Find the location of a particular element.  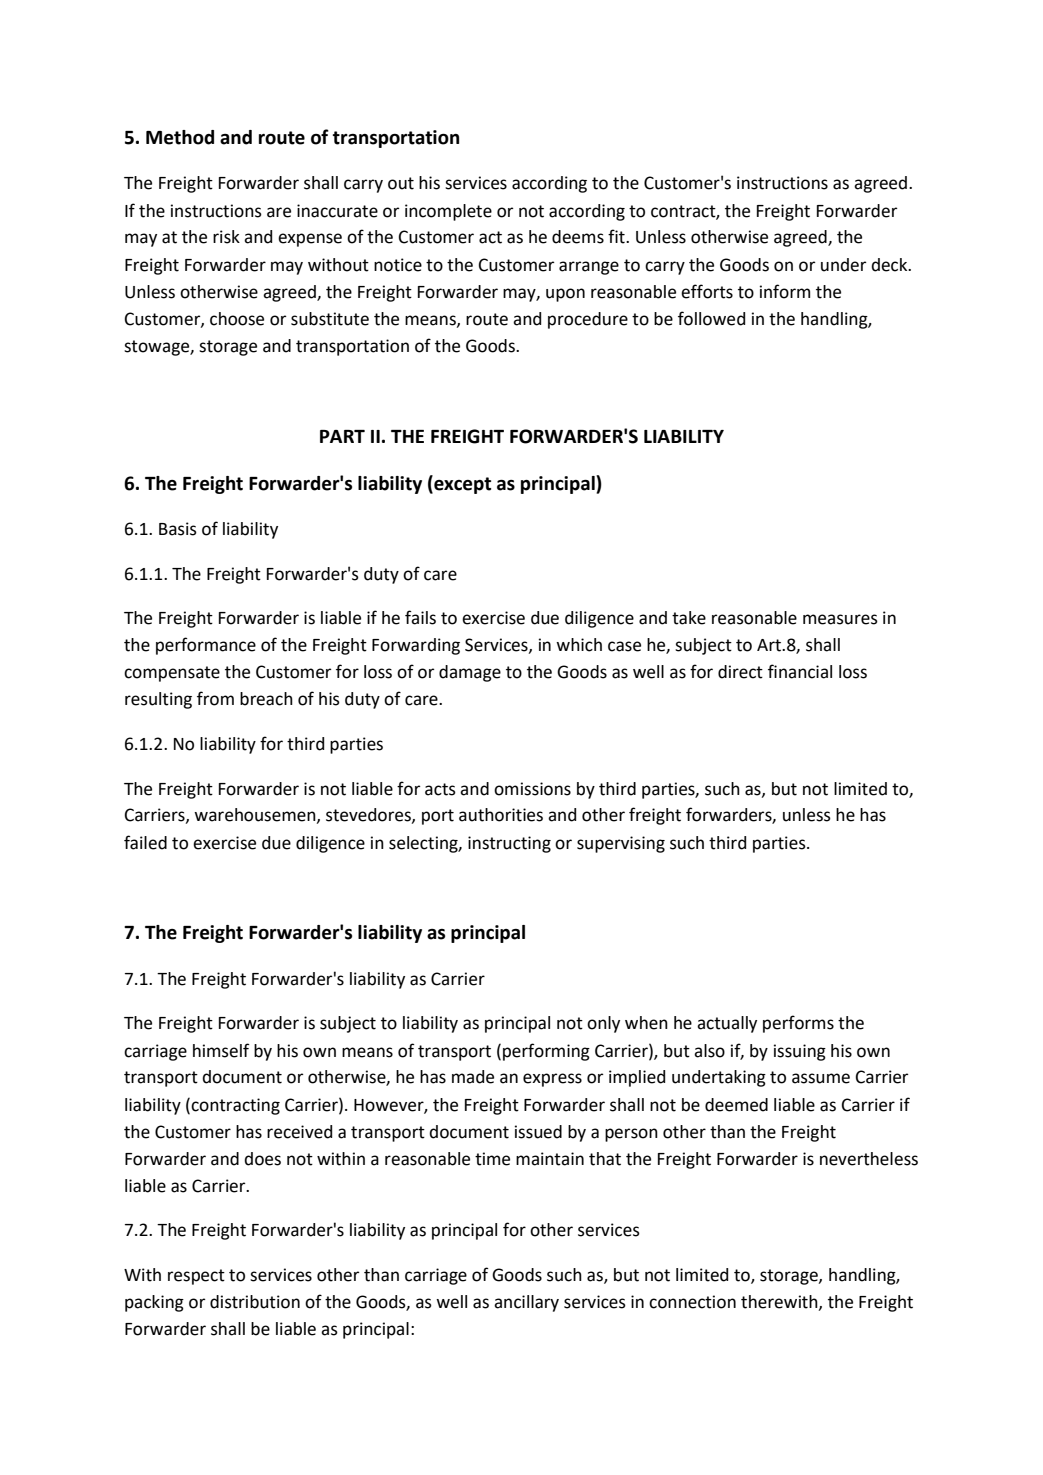

deck is located at coordinates (890, 265).
